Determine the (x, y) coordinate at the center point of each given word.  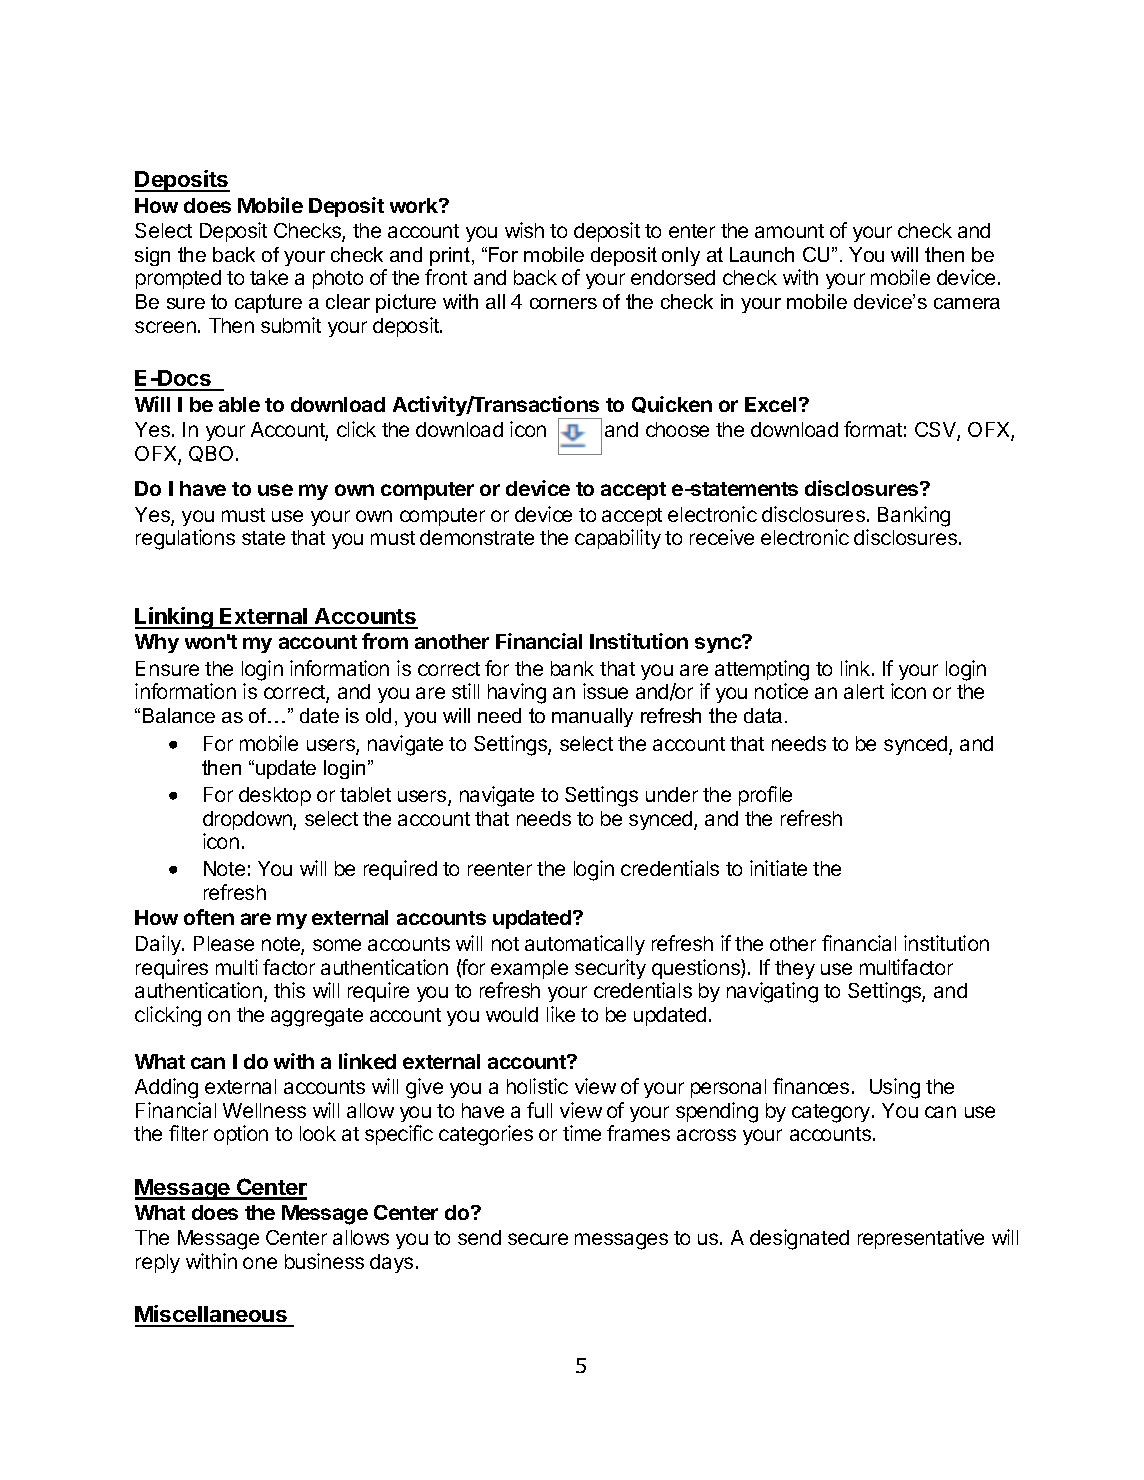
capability (618, 539)
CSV (936, 431)
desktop (275, 796)
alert (864, 691)
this (289, 990)
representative (921, 1239)
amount (789, 231)
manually (592, 717)
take (269, 277)
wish (524, 230)
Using (895, 1088)
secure (538, 1239)
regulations (185, 539)
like (561, 1014)
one (260, 1263)
